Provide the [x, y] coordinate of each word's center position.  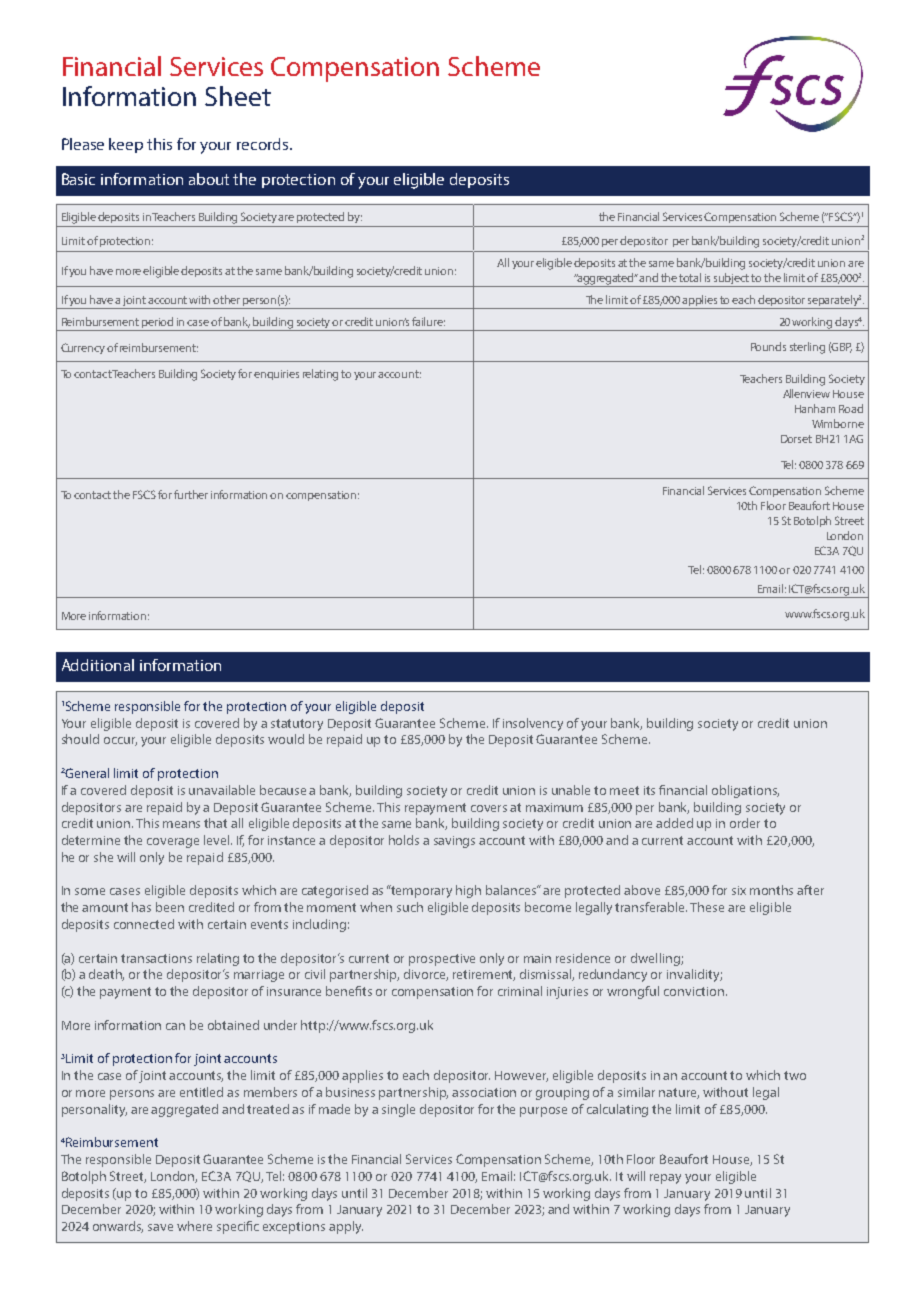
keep [126, 145]
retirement [484, 975]
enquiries [276, 375]
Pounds [768, 346]
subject [732, 280]
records [264, 144]
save [160, 1227]
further [191, 494]
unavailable [222, 790]
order [745, 823]
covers [489, 808]
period [158, 324]
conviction [694, 991]
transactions [156, 958]
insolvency [533, 724]
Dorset [796, 439]
